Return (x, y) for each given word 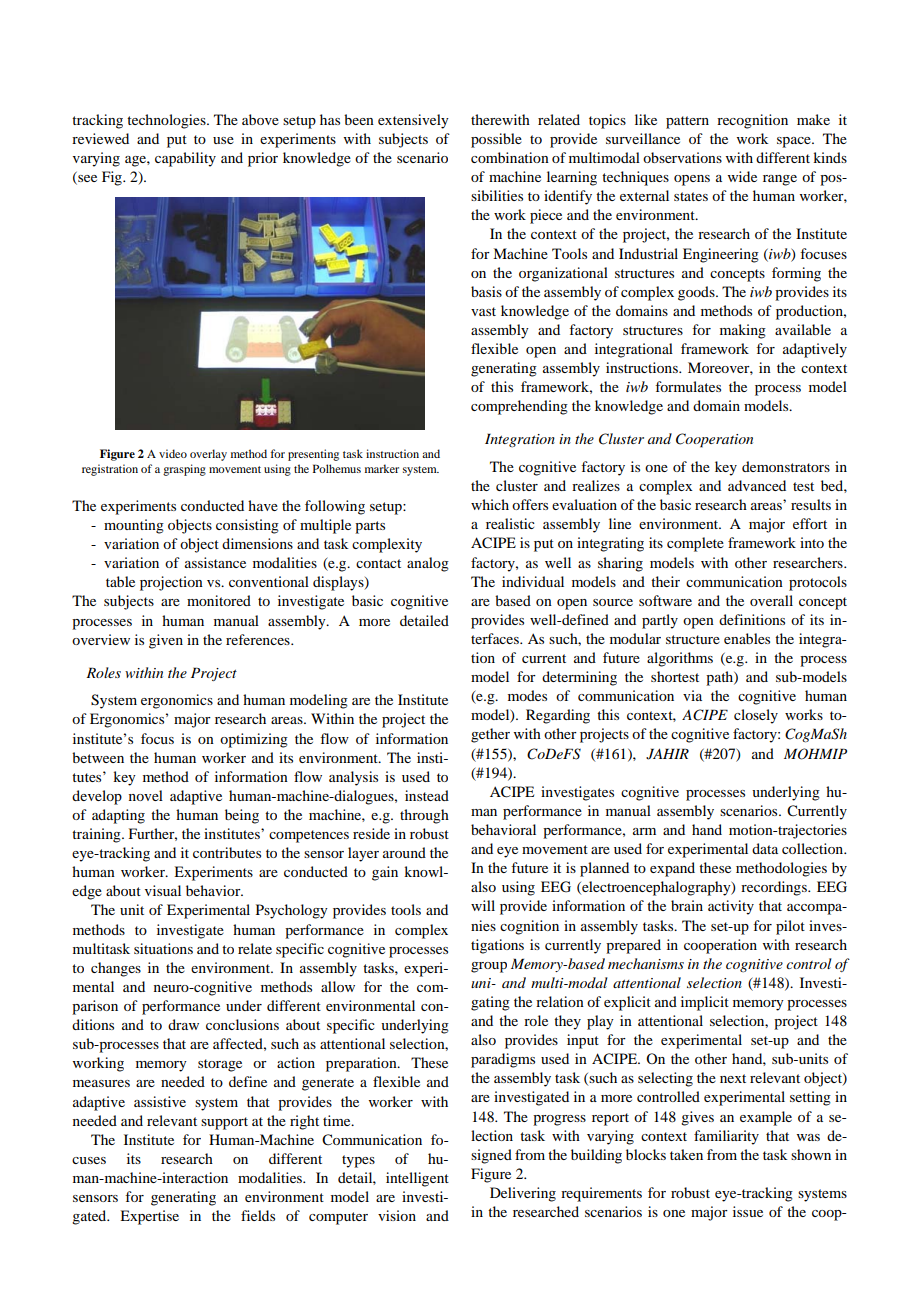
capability (185, 159)
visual (163, 890)
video (173, 453)
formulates (688, 386)
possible (496, 140)
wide (742, 176)
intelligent (417, 1179)
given (166, 641)
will (483, 905)
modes (527, 695)
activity (731, 907)
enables (747, 638)
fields (258, 1215)
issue (748, 1211)
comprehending (519, 407)
